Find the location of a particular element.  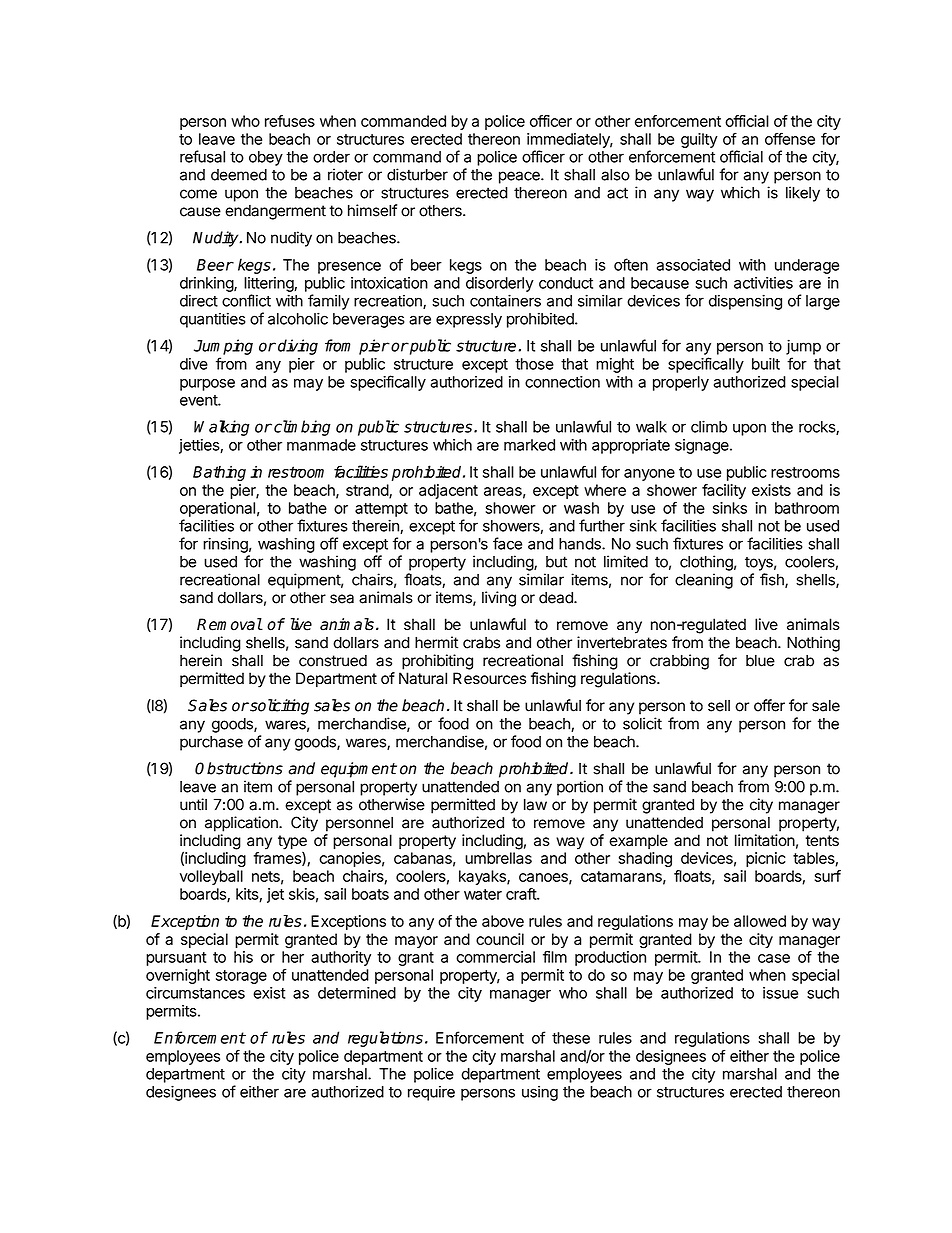

obey is located at coordinates (266, 158).
